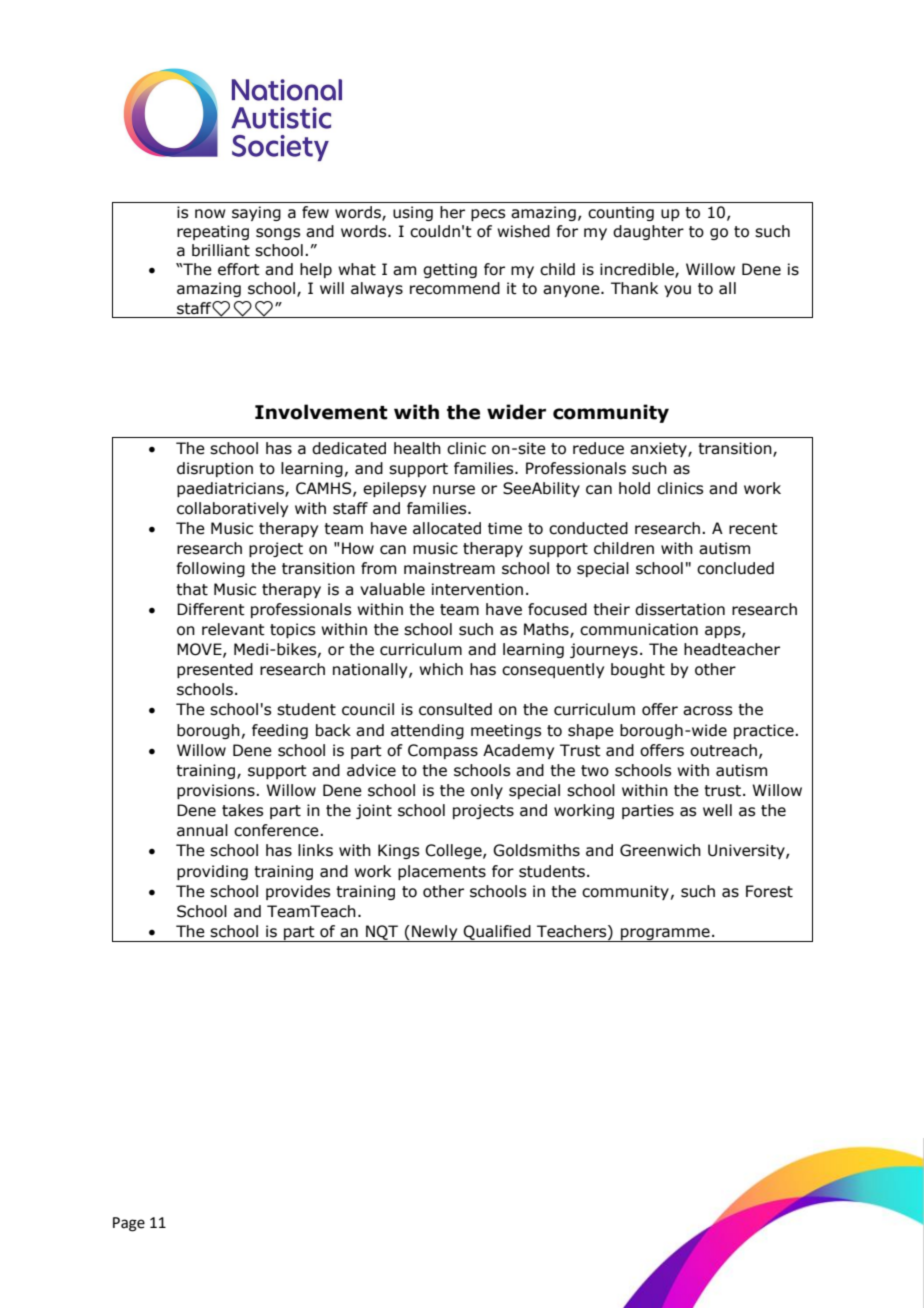  I want to click on Page, so click(129, 1224).
